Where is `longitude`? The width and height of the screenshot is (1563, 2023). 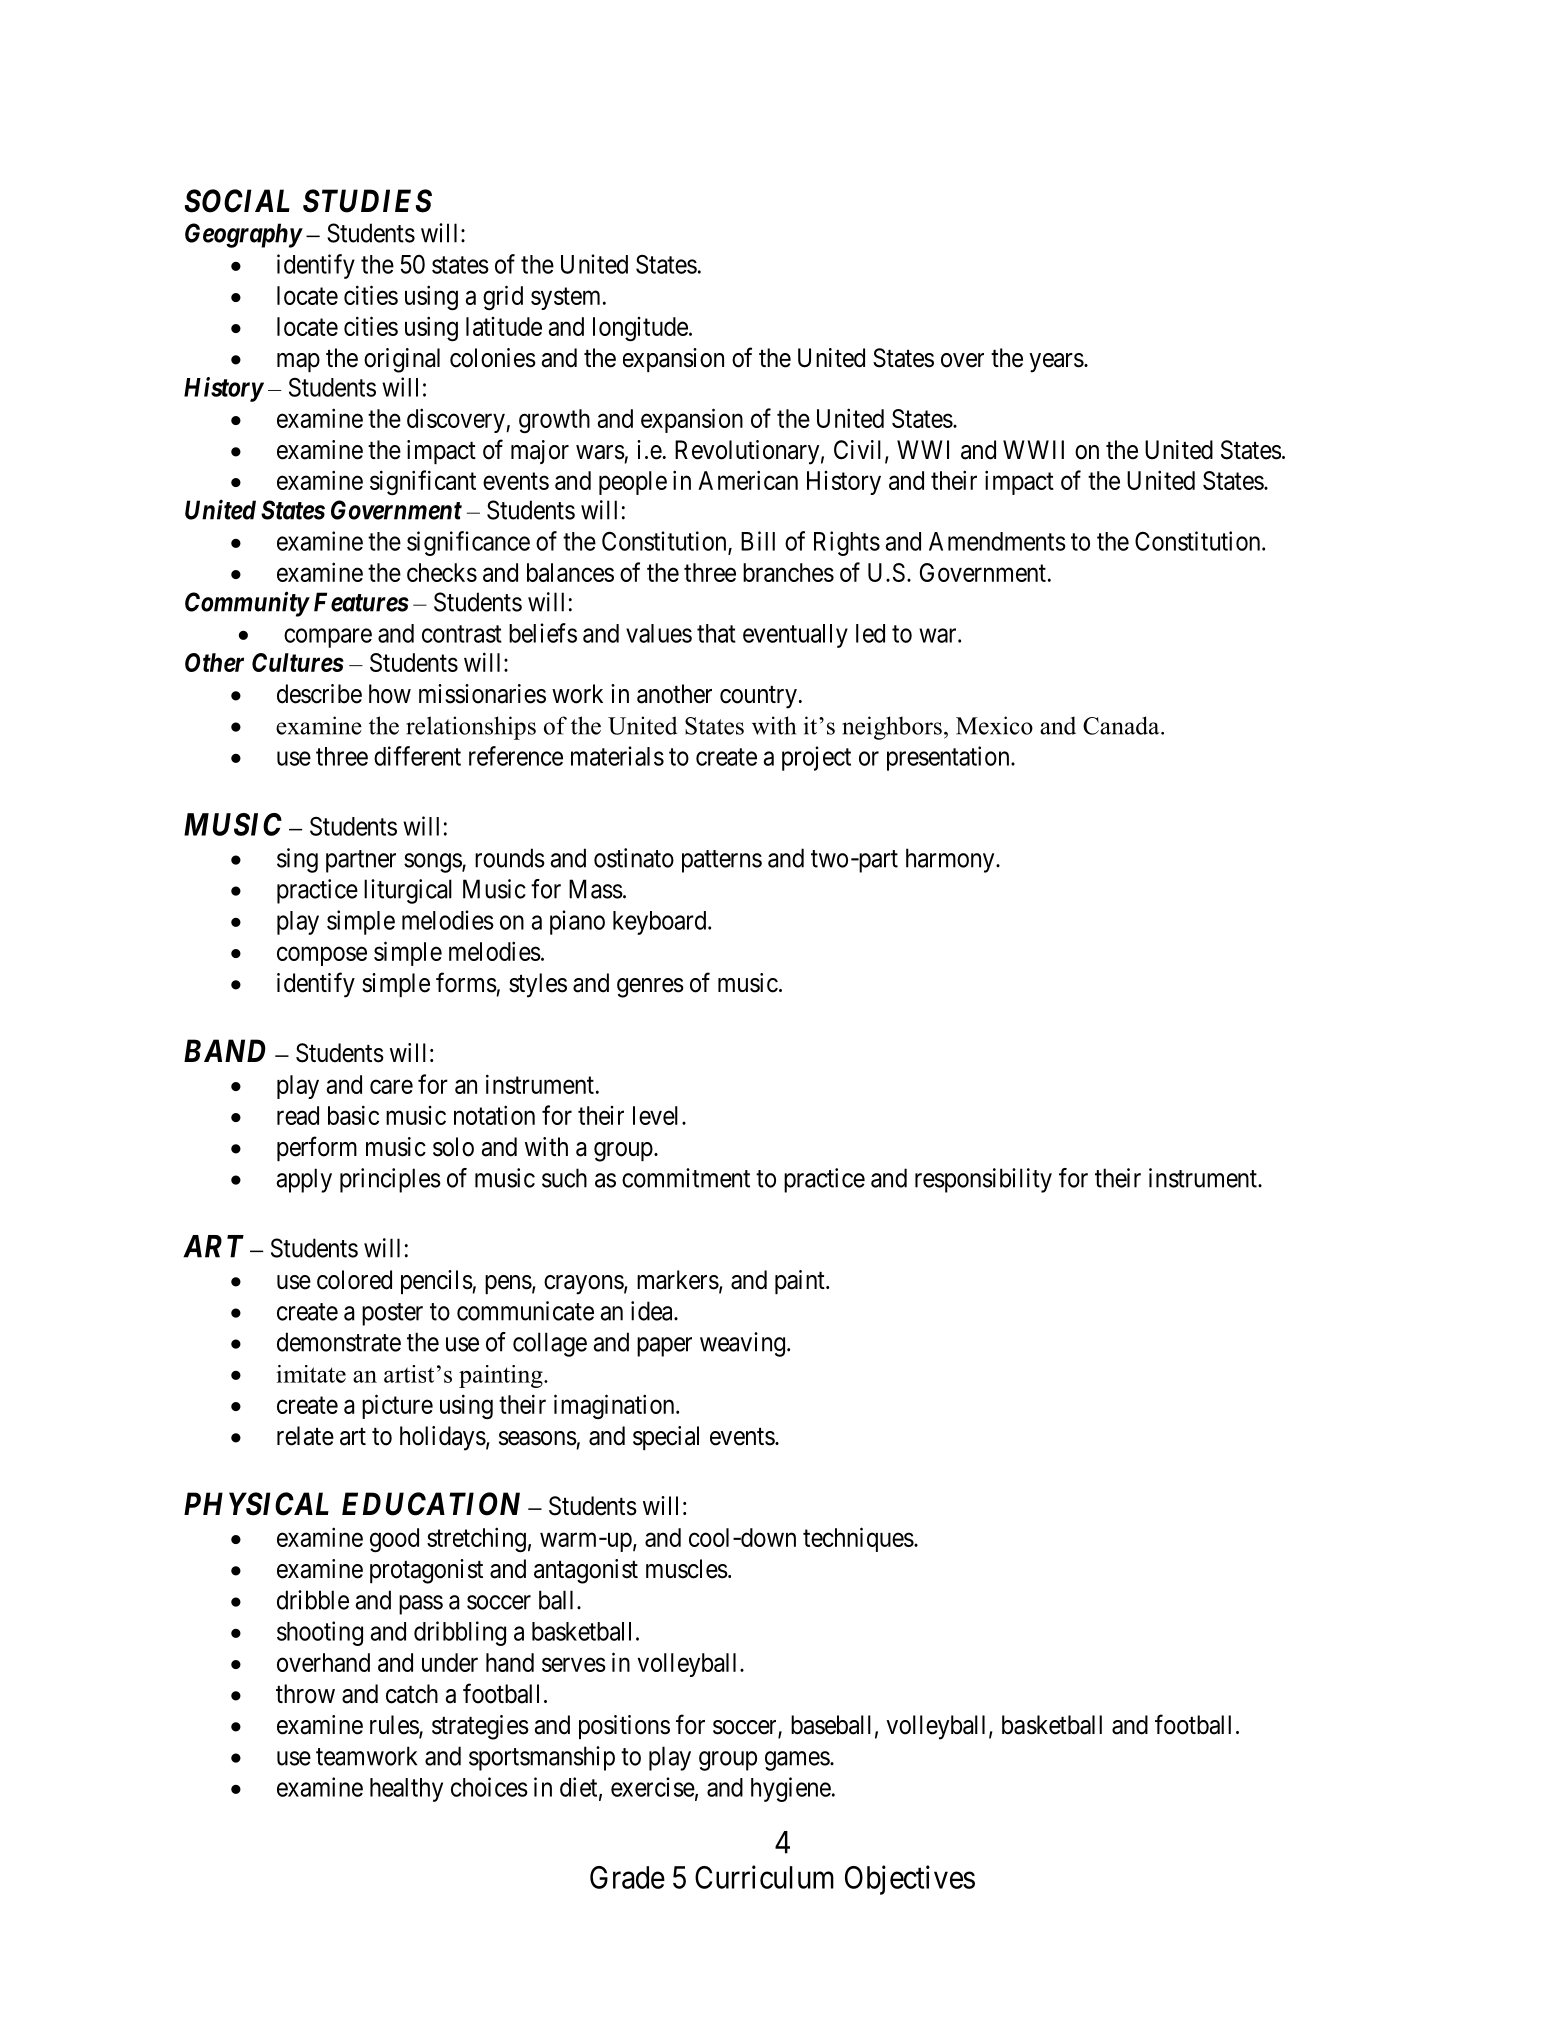 longitude is located at coordinates (640, 329).
